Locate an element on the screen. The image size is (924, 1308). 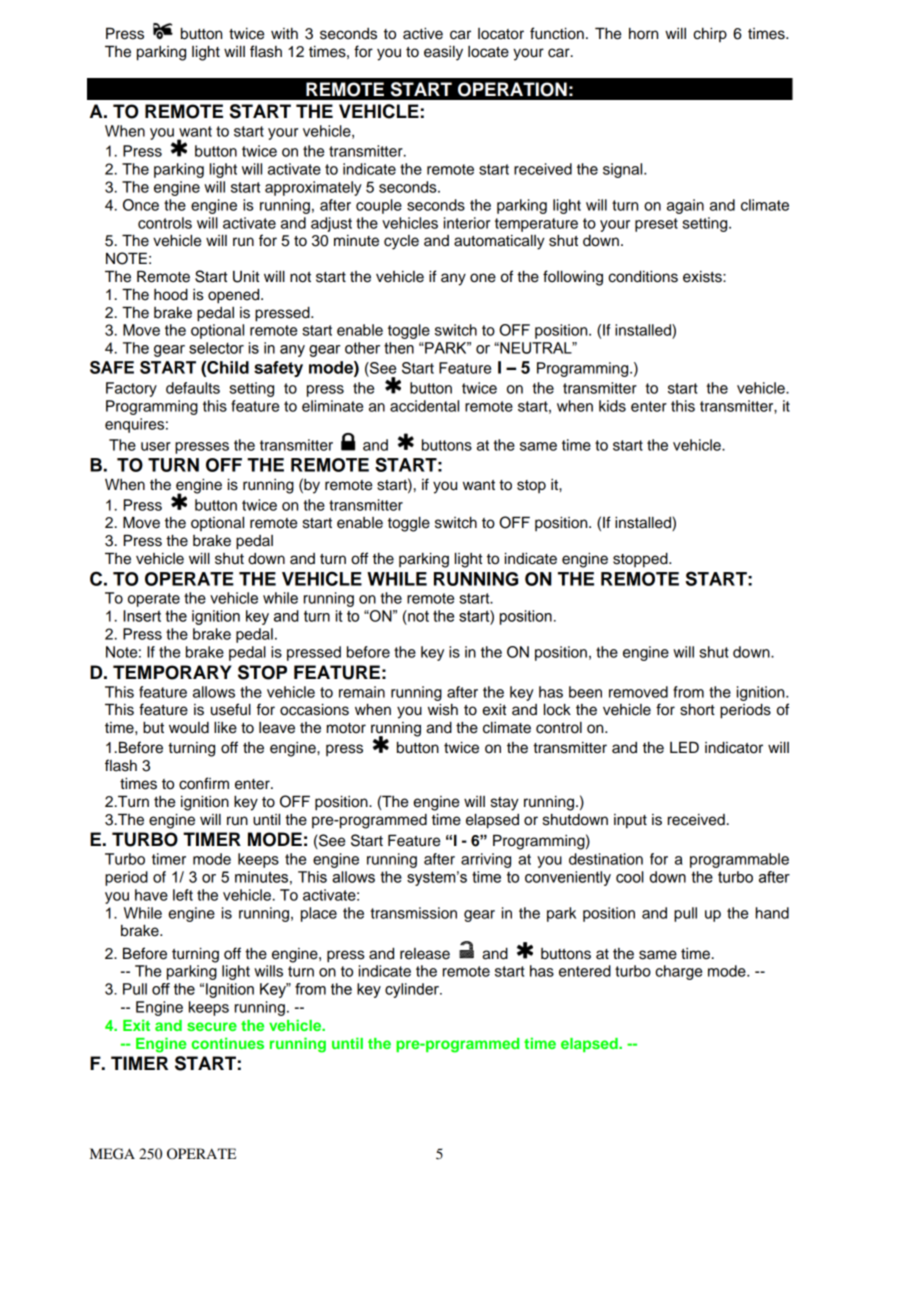
easily is located at coordinates (443, 53).
